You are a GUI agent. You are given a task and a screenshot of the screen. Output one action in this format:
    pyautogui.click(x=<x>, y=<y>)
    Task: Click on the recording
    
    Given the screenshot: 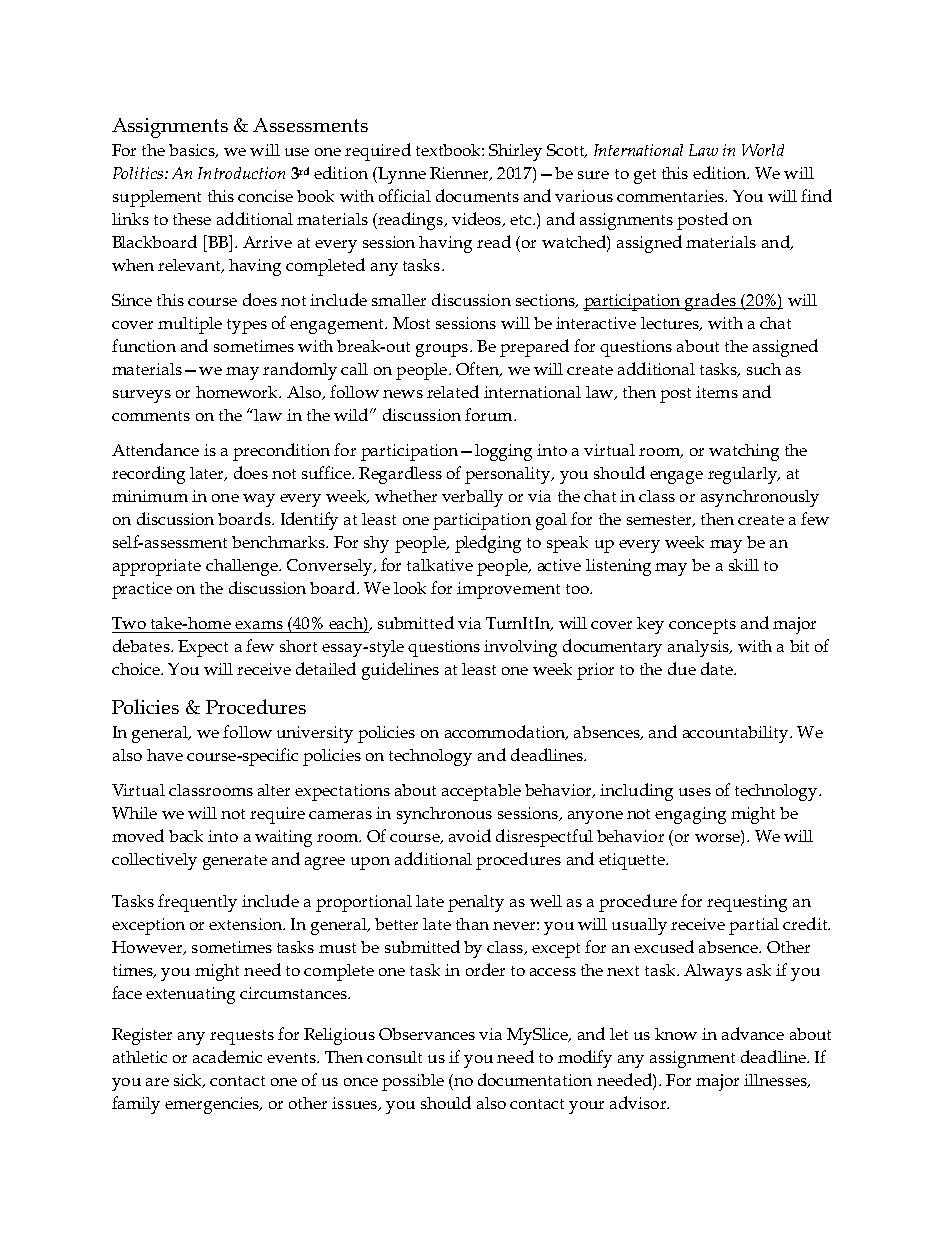 What is the action you would take?
    pyautogui.click(x=148, y=475)
